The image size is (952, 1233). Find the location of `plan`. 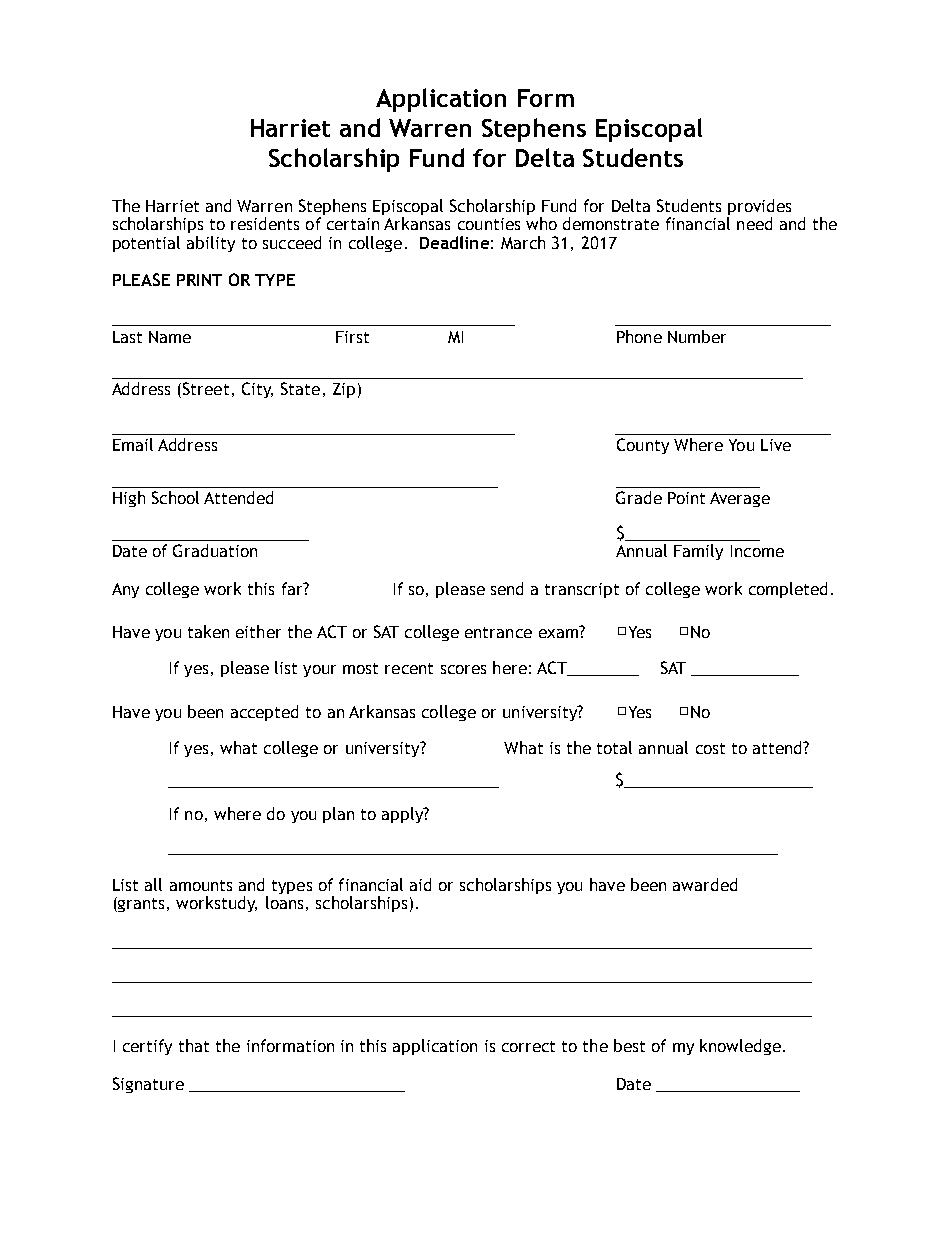

plan is located at coordinates (338, 815).
